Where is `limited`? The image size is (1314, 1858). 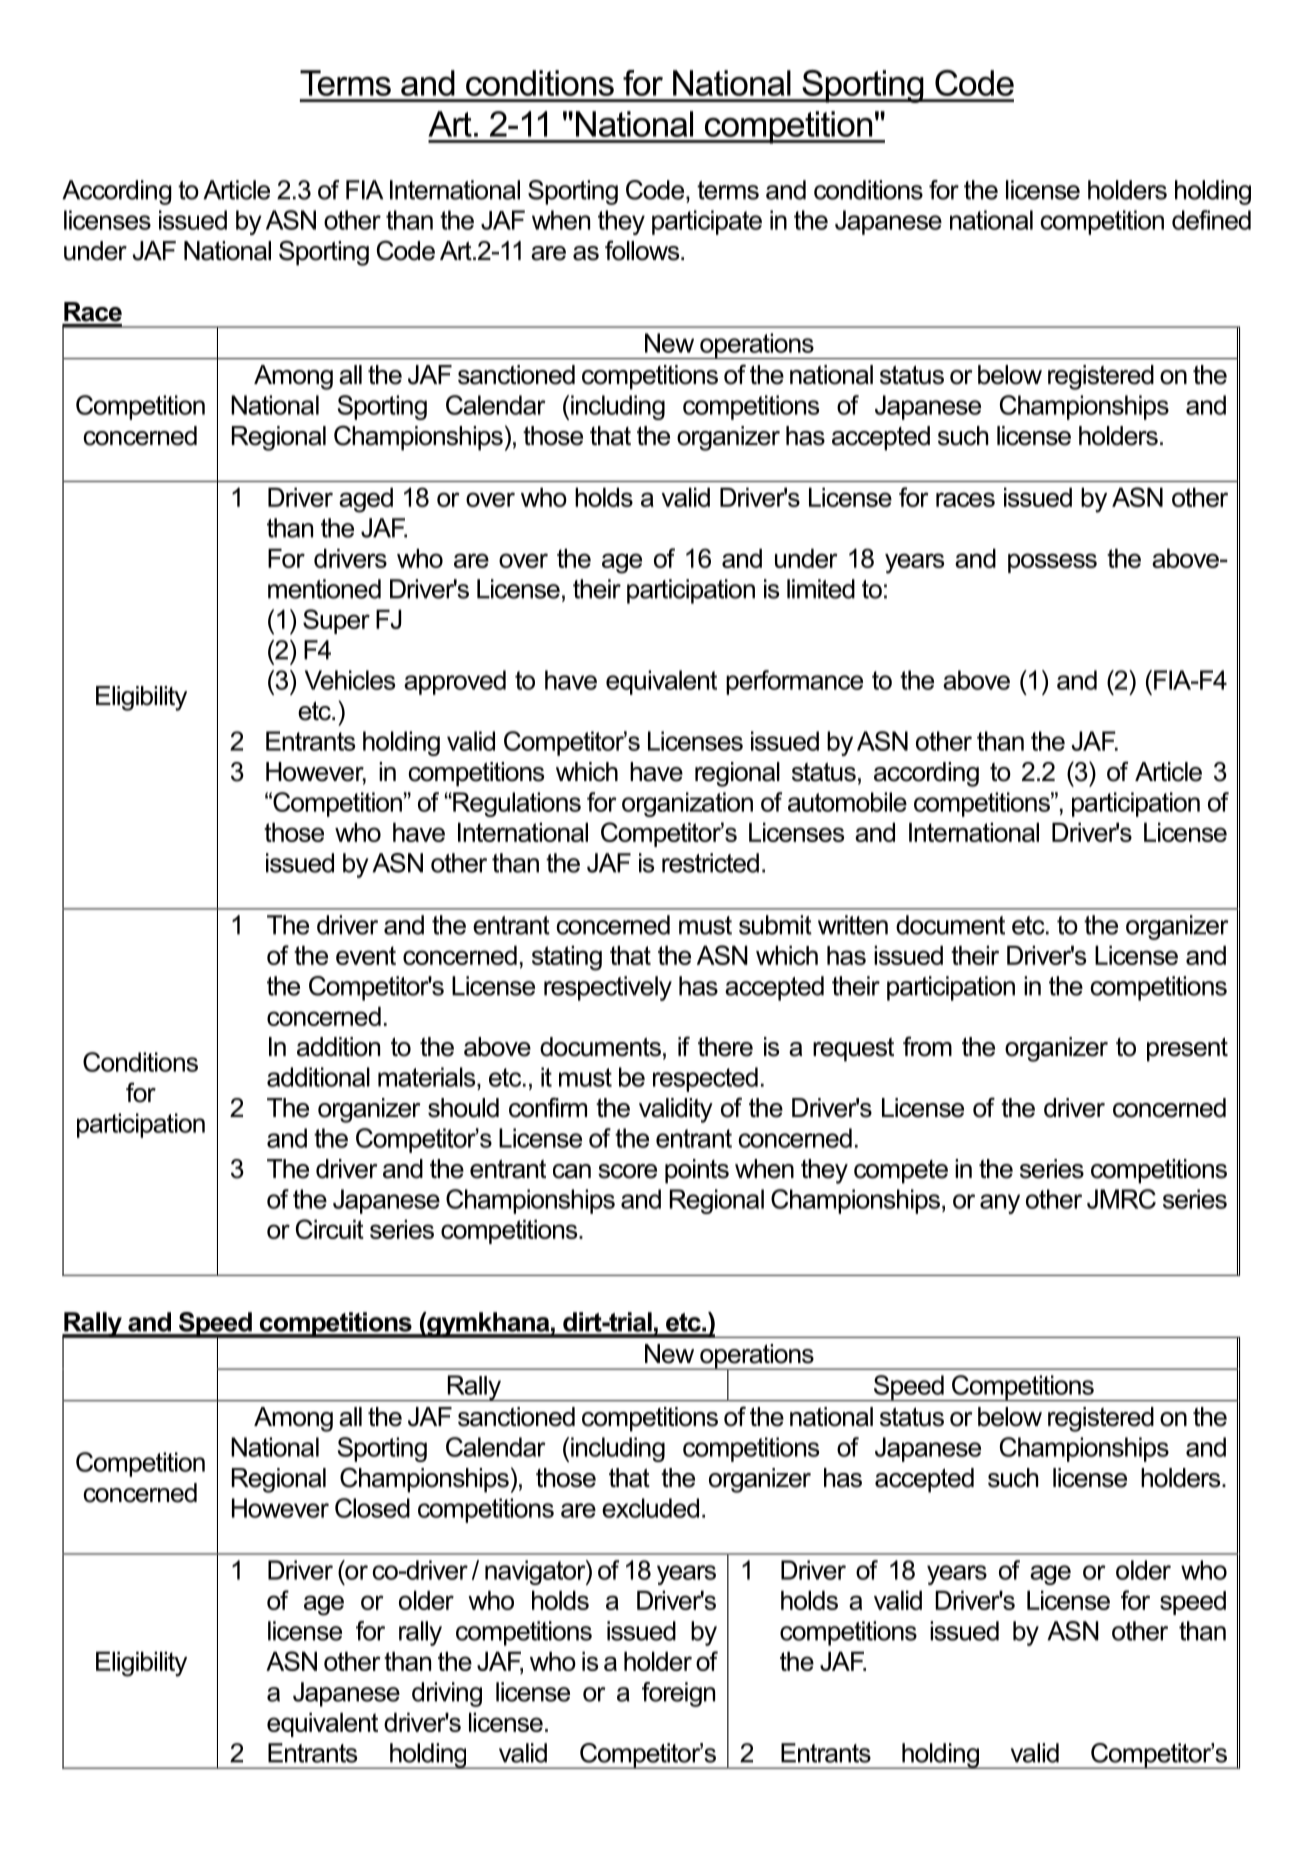 limited is located at coordinates (821, 589).
